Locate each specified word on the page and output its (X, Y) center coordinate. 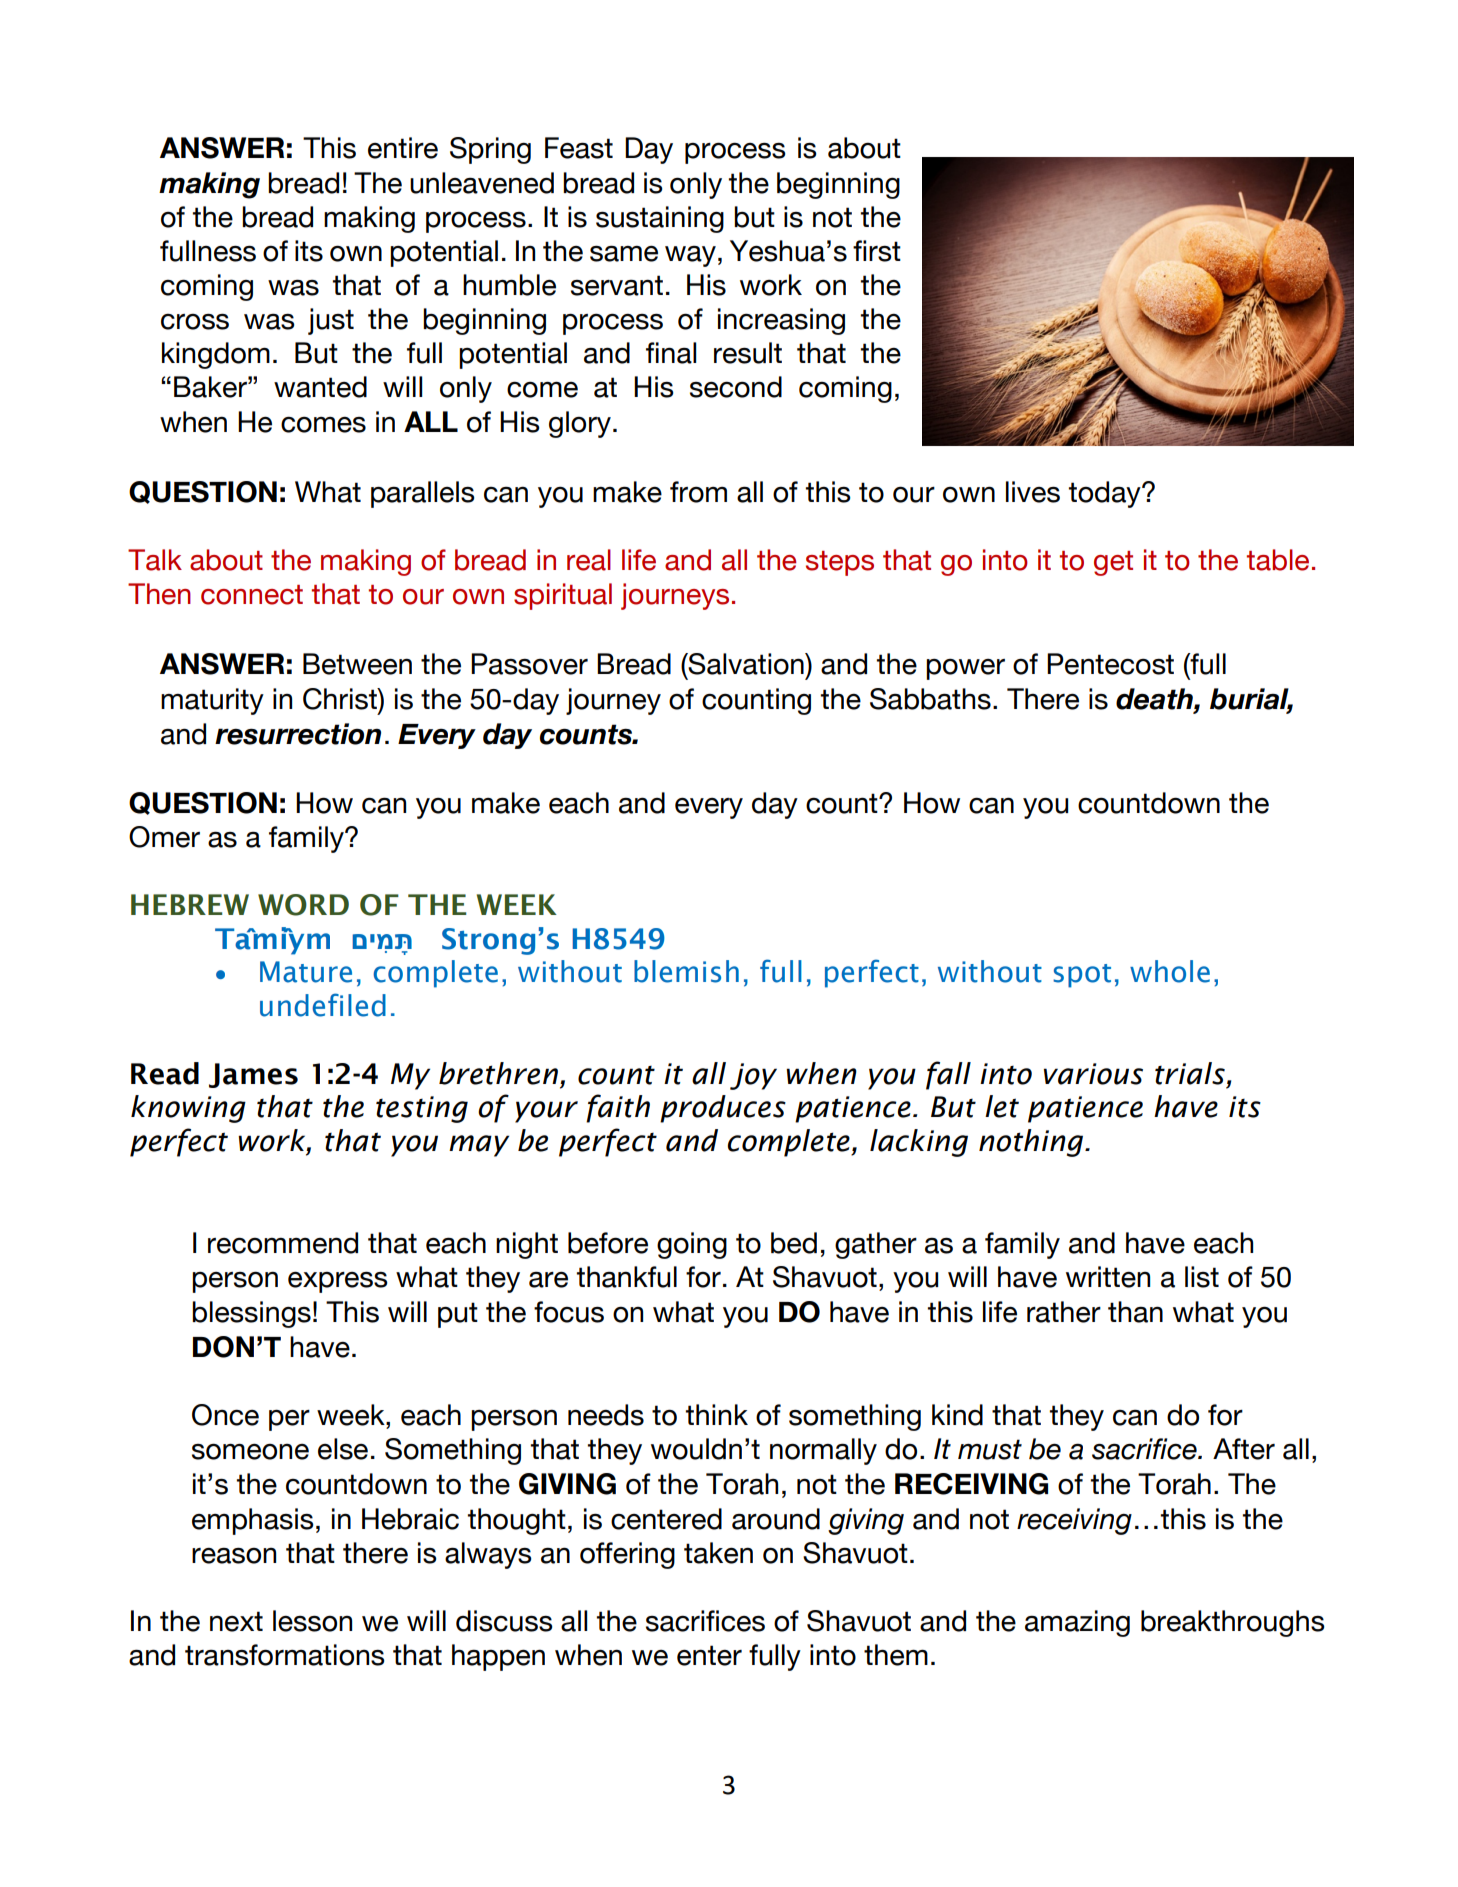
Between (357, 664)
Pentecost (1110, 664)
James (253, 1075)
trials (1190, 1073)
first (877, 251)
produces (723, 1109)
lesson (312, 1621)
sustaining (660, 219)
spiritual (563, 596)
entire (403, 148)
